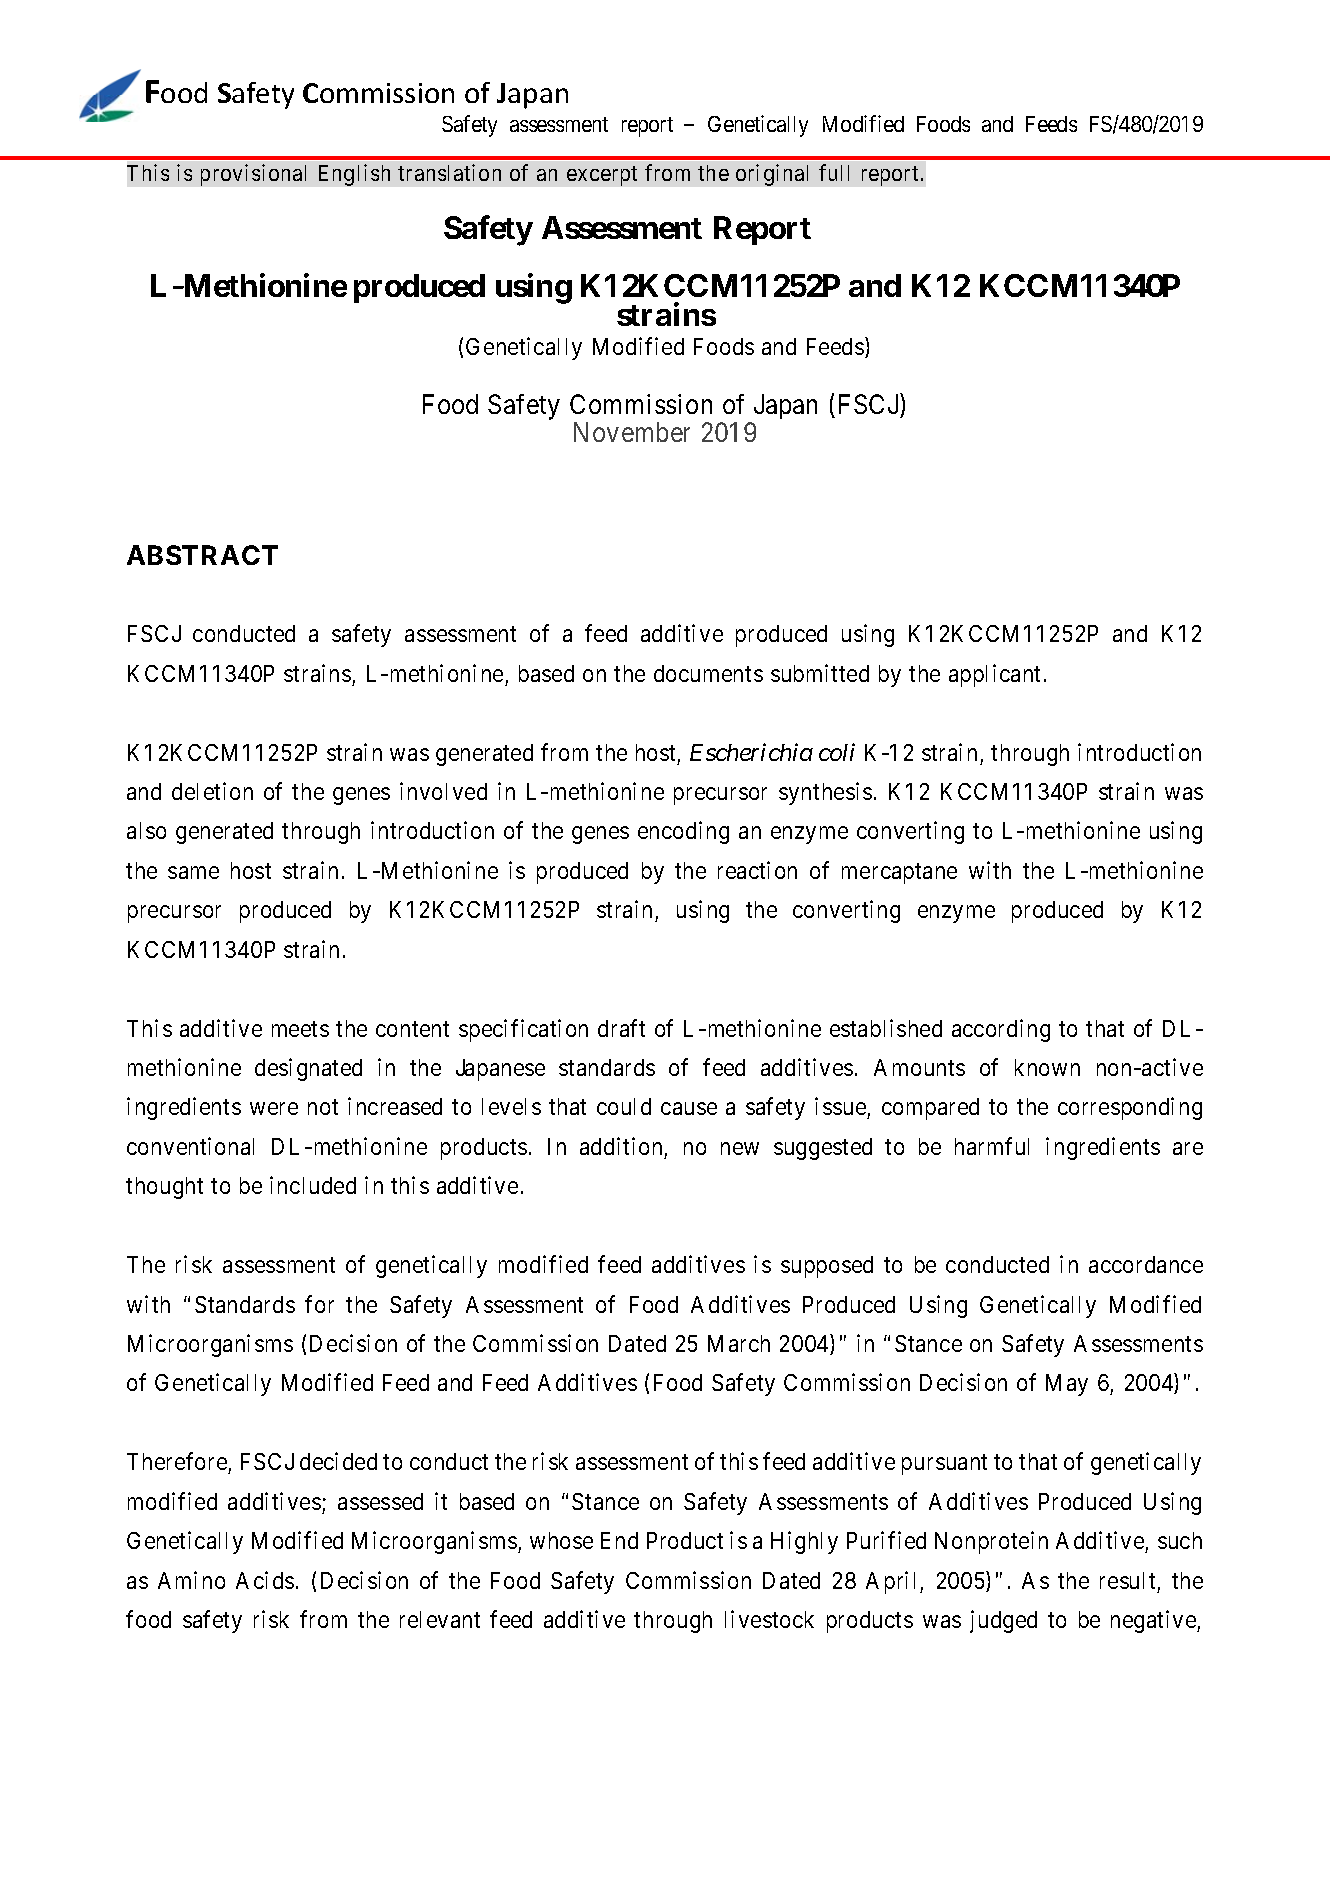  Describe the element at coordinates (265, 1580) in the screenshot. I see `Acids` at that location.
